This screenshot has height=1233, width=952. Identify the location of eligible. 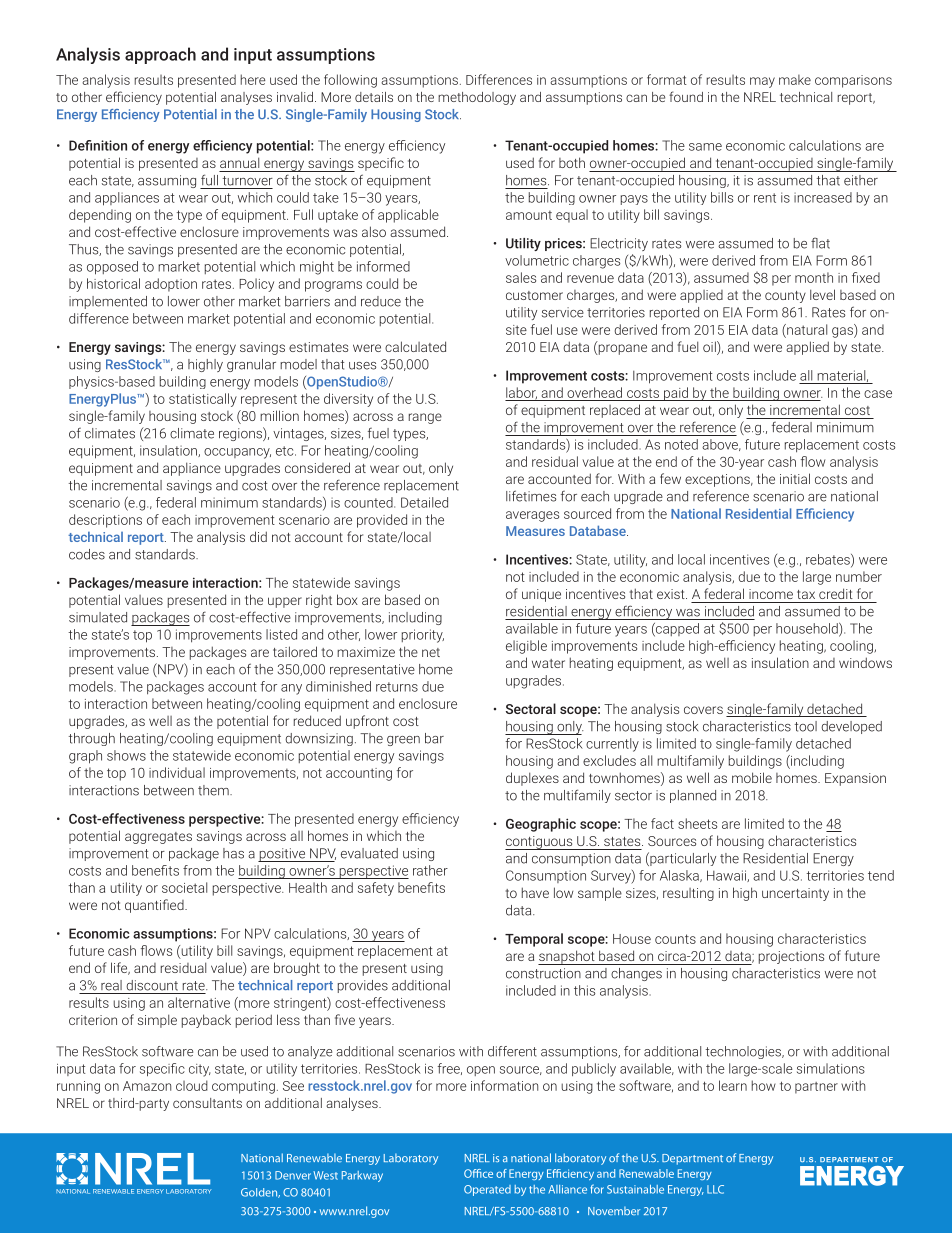
(526, 647).
